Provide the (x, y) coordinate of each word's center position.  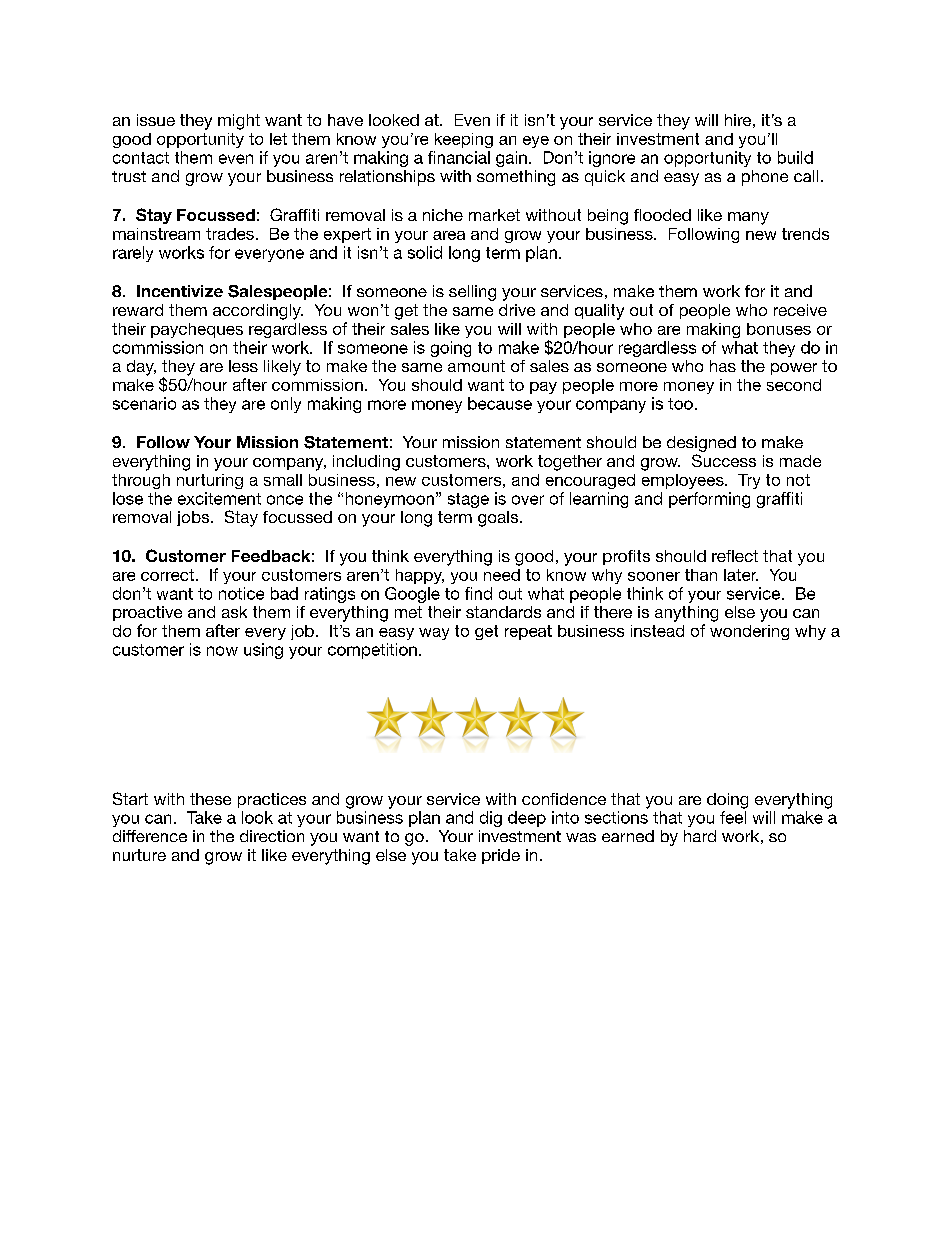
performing (709, 500)
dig (491, 819)
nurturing (210, 481)
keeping (464, 140)
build (795, 157)
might (239, 122)
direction (272, 836)
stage (468, 500)
